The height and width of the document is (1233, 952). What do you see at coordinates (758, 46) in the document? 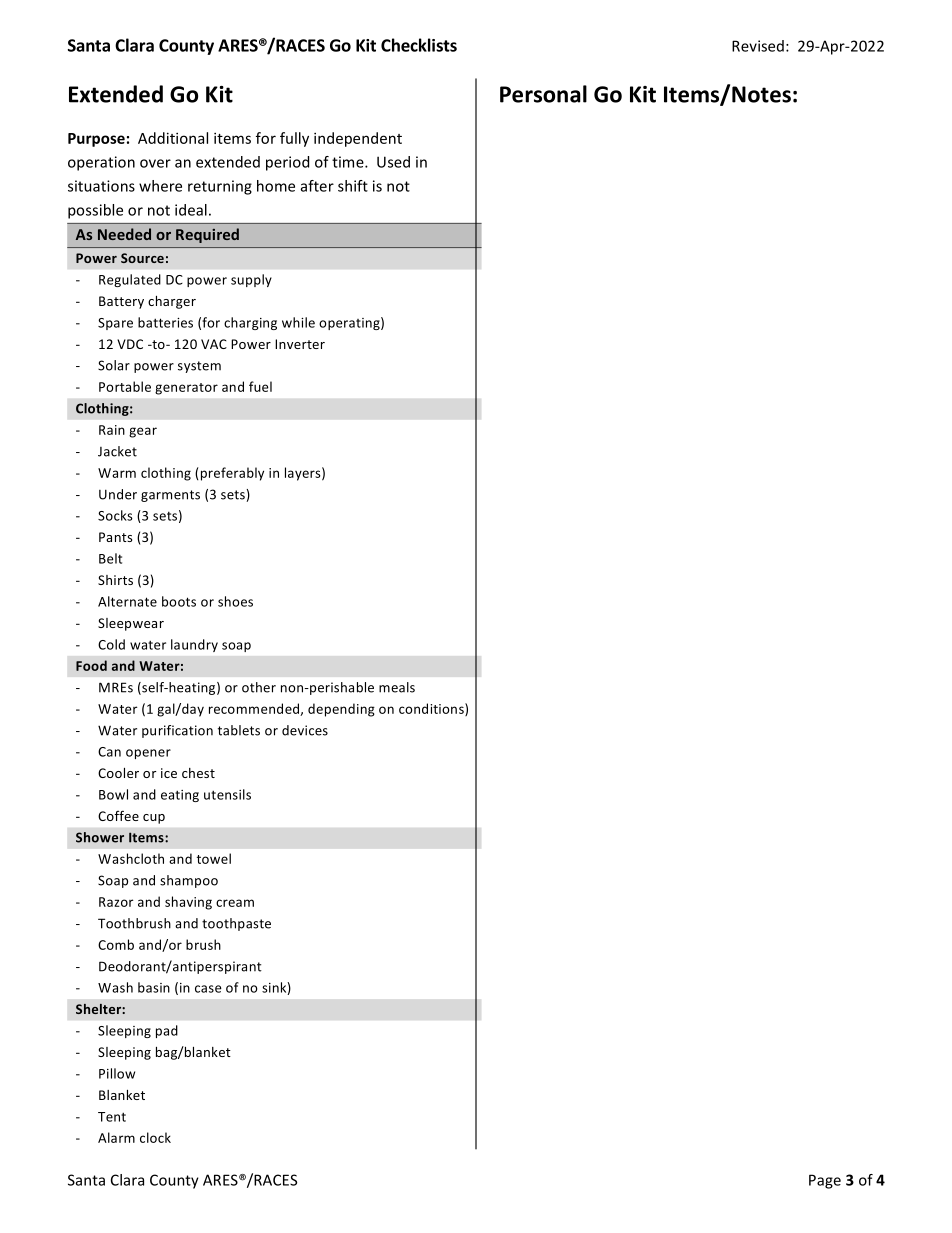
I see `Revised` at bounding box center [758, 46].
